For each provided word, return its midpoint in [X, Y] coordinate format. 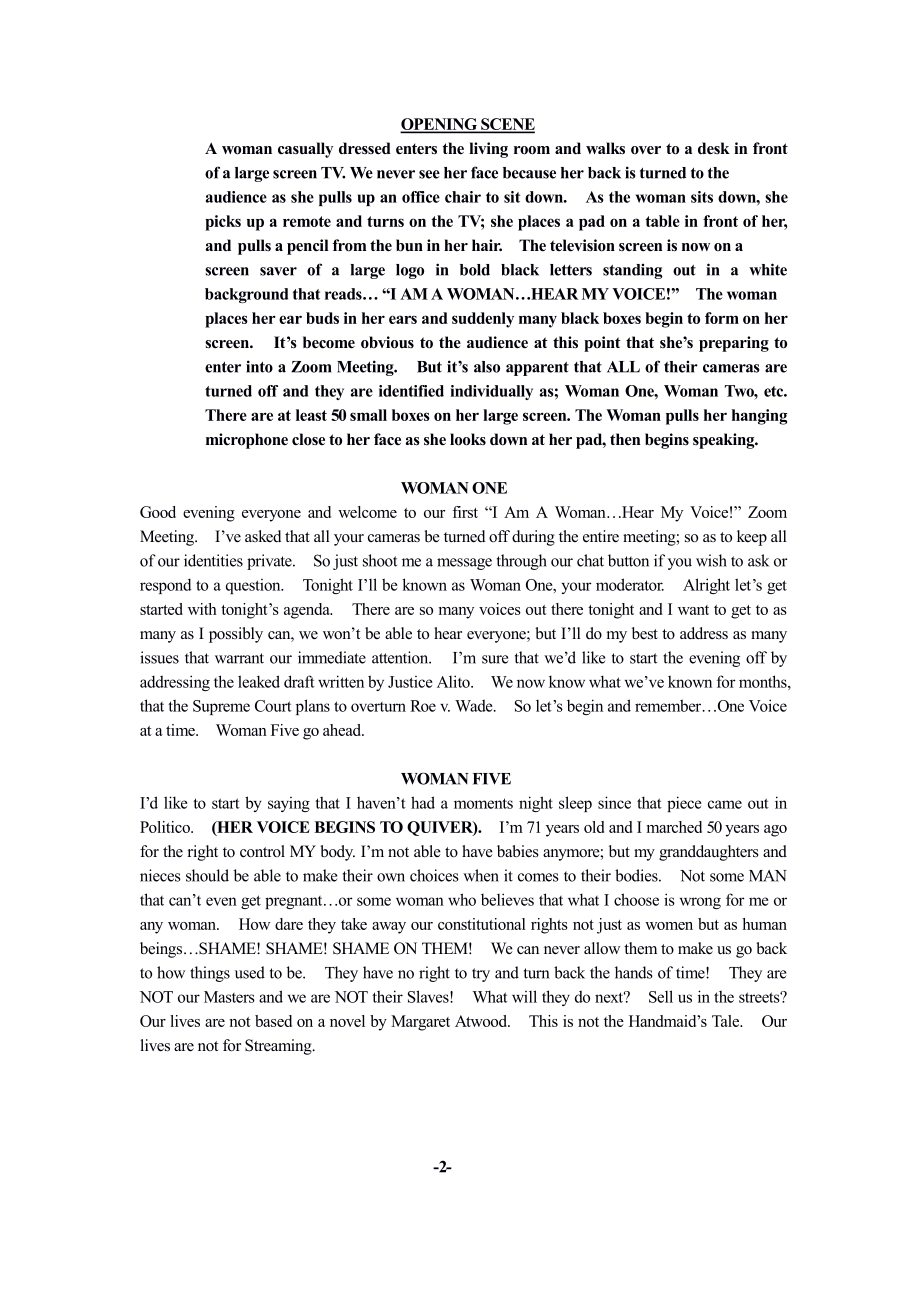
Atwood [482, 1021]
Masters [229, 997]
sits [702, 197]
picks [223, 223]
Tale [727, 1021]
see [429, 174]
